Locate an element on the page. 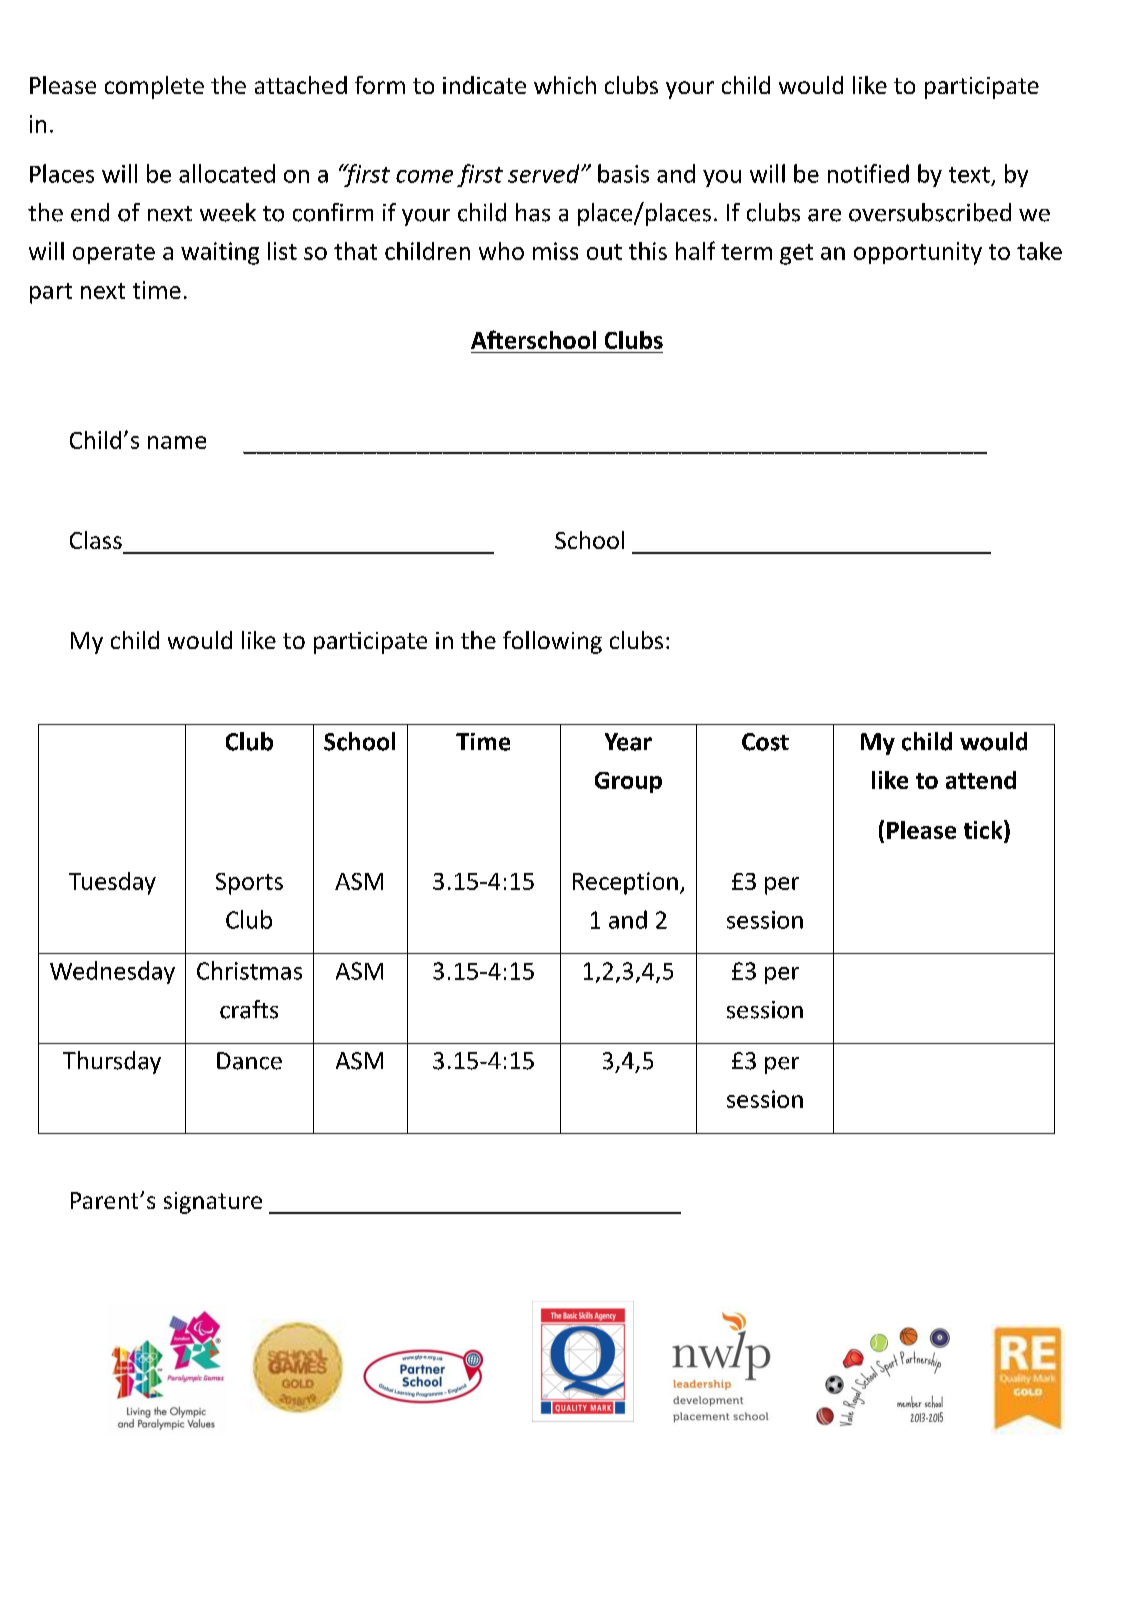 The width and height of the image is (1134, 1603). complete is located at coordinates (154, 87).
